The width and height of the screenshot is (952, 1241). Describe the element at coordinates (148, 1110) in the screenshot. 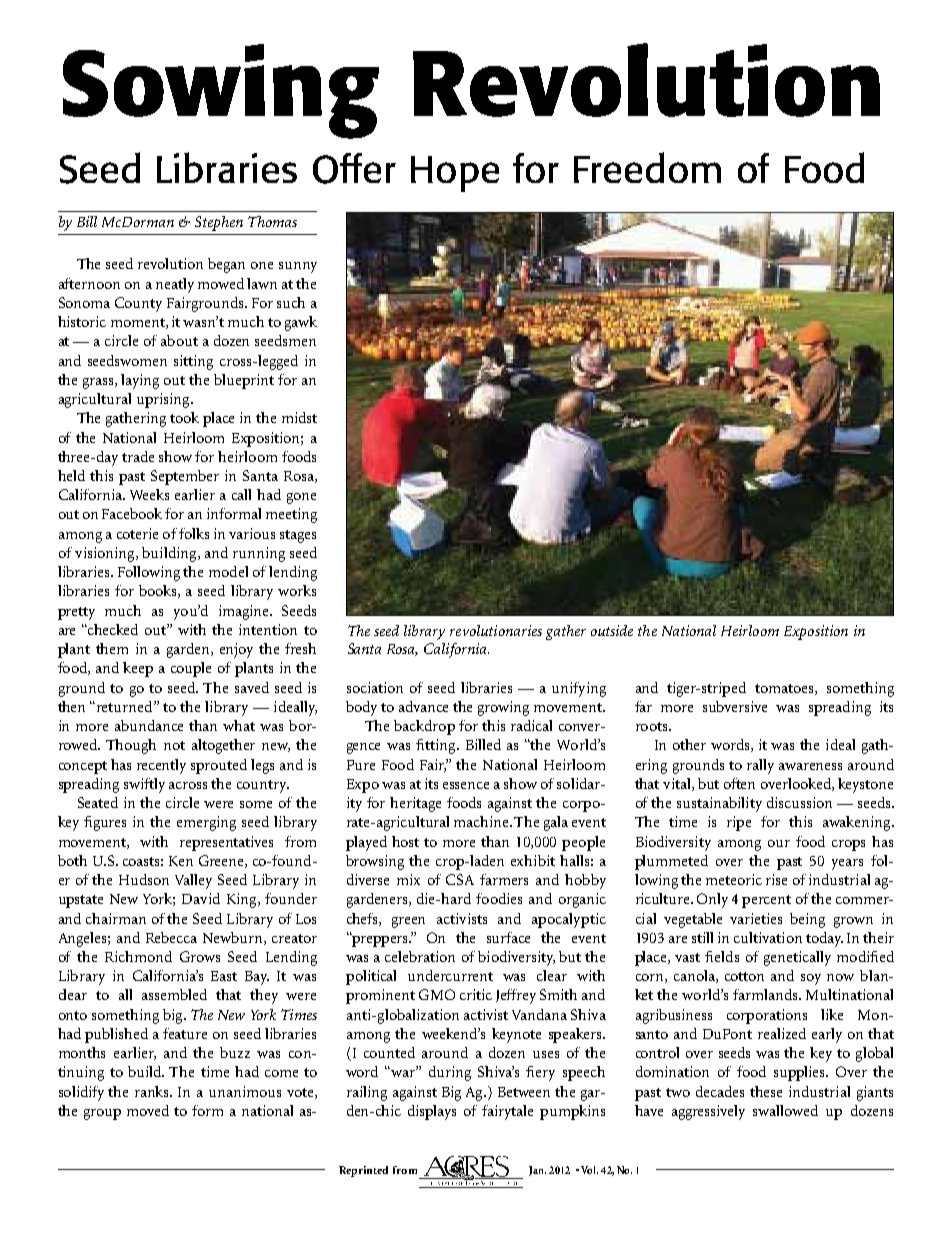

I see `moved` at that location.
